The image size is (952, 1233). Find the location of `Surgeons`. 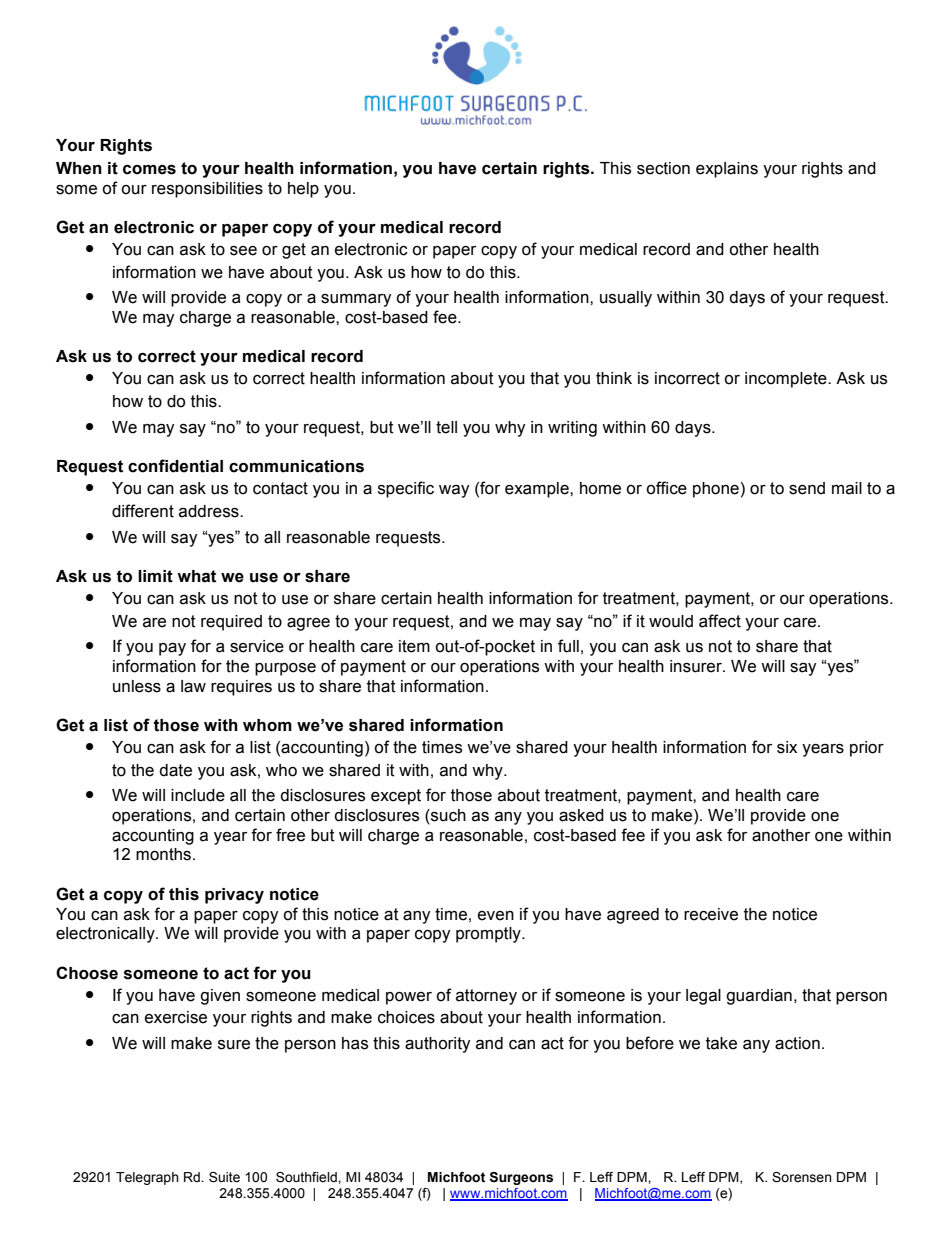

Surgeons is located at coordinates (521, 1178).
